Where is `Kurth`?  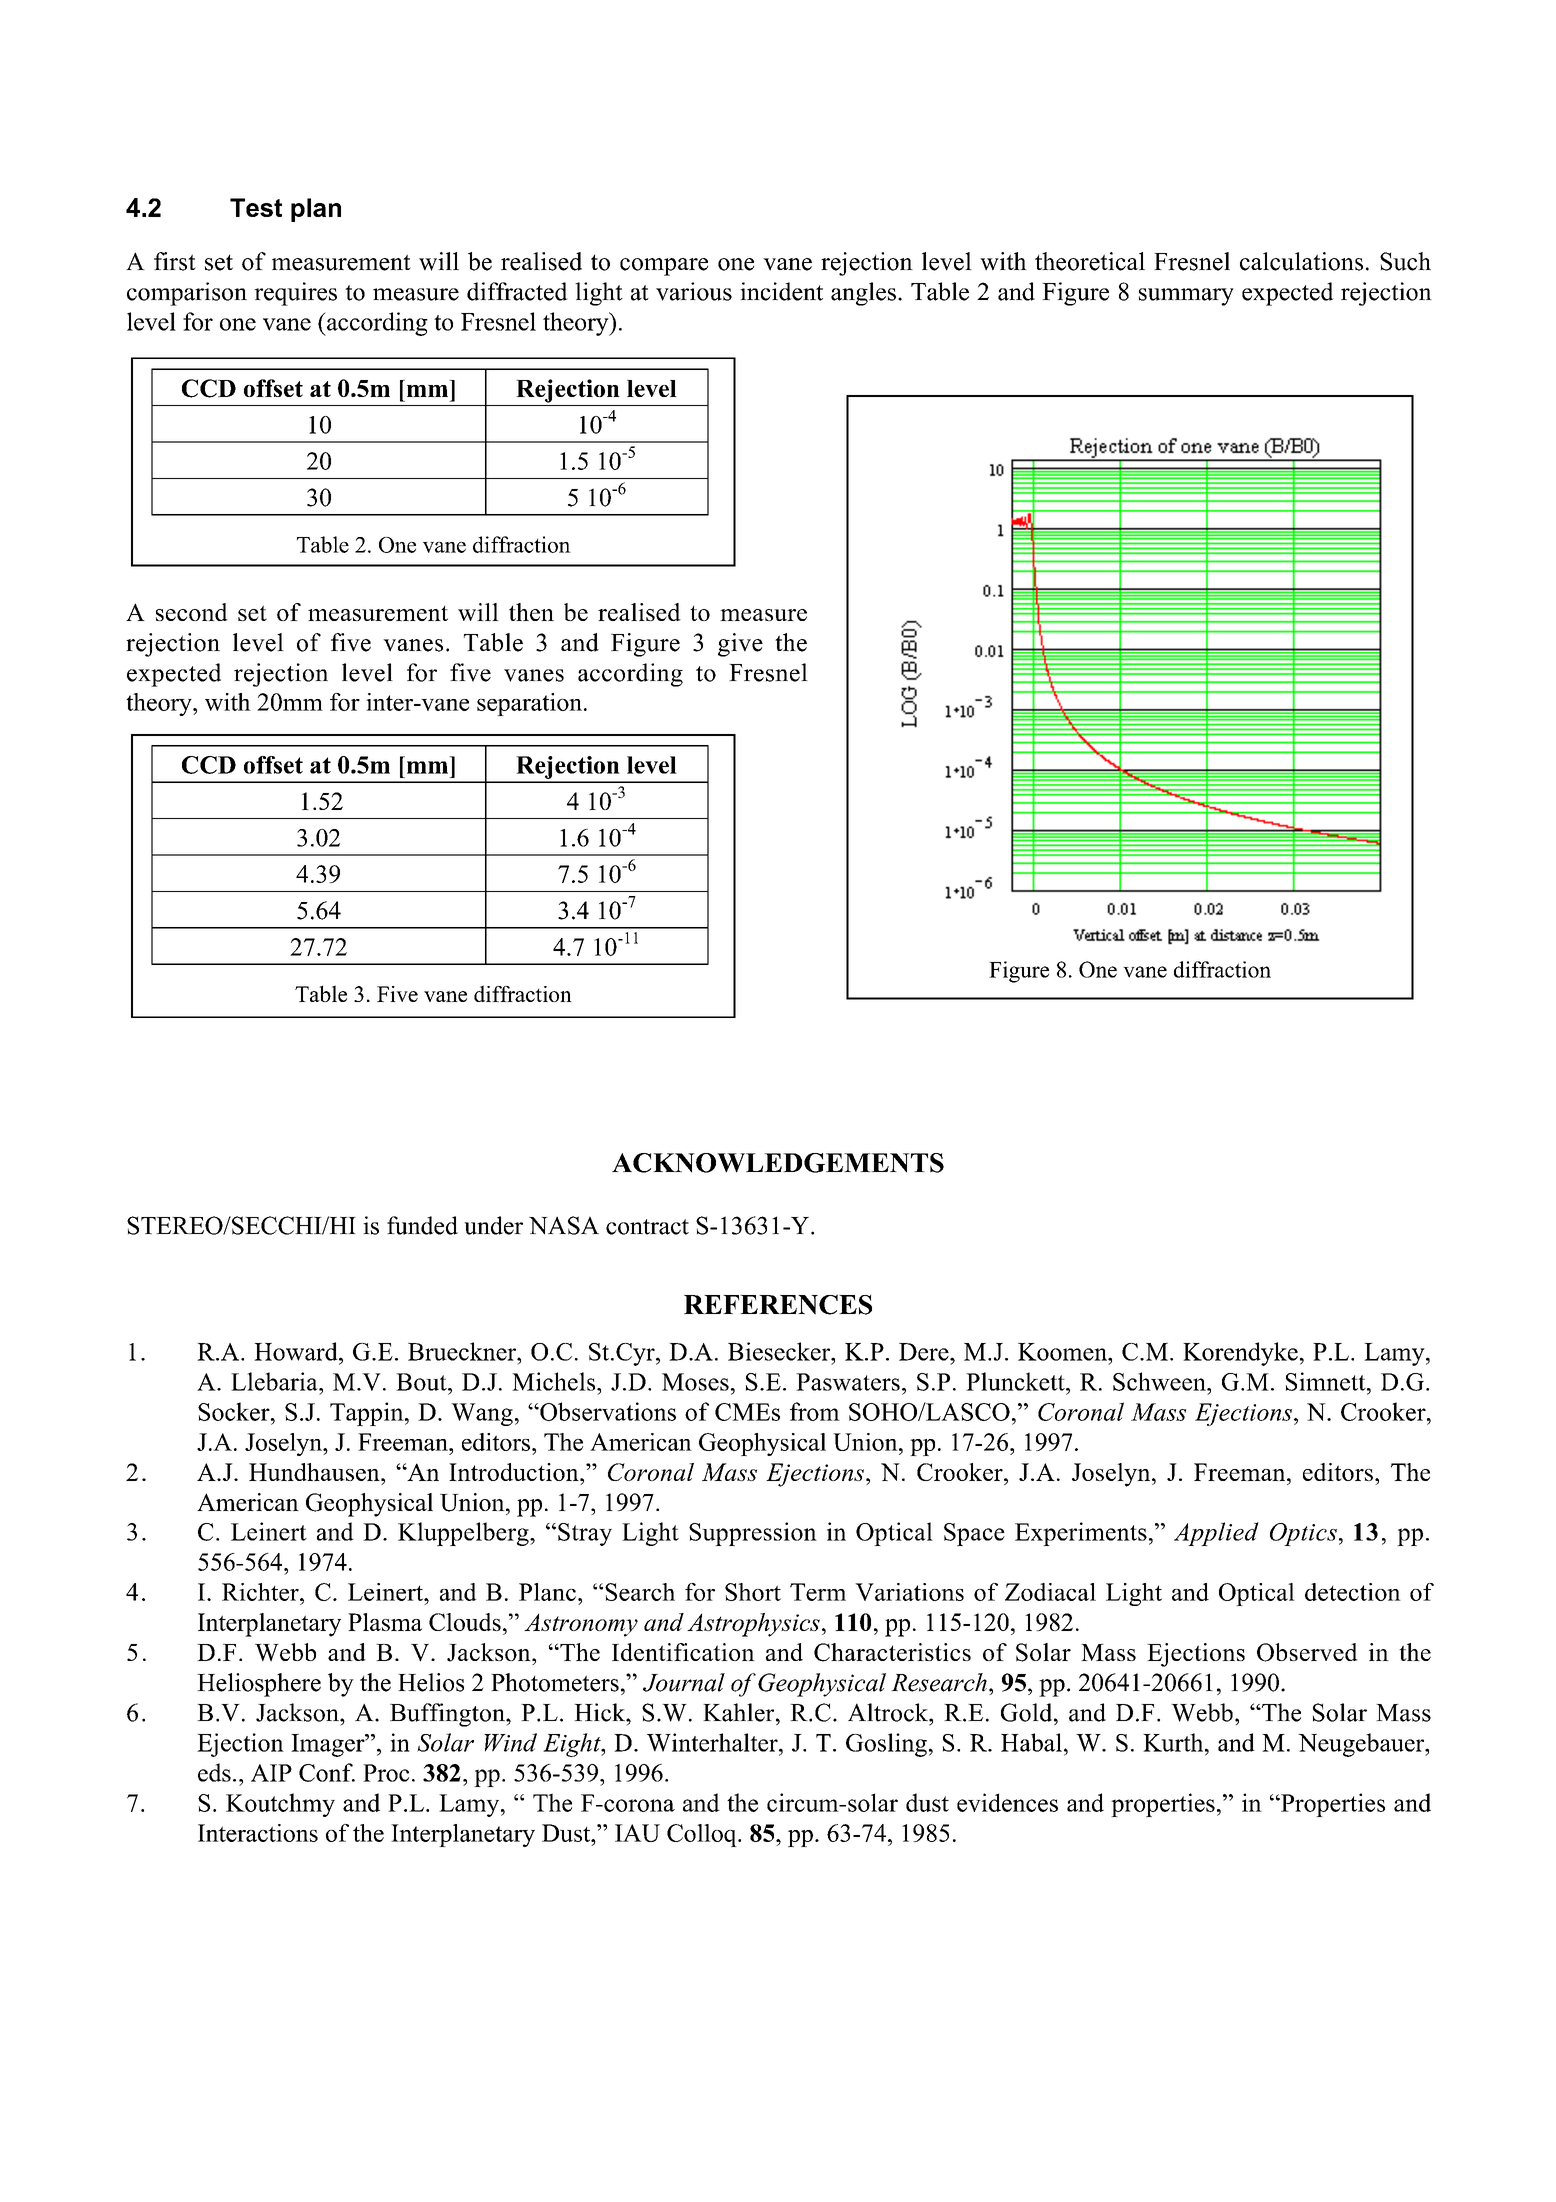 Kurth is located at coordinates (1174, 1742).
